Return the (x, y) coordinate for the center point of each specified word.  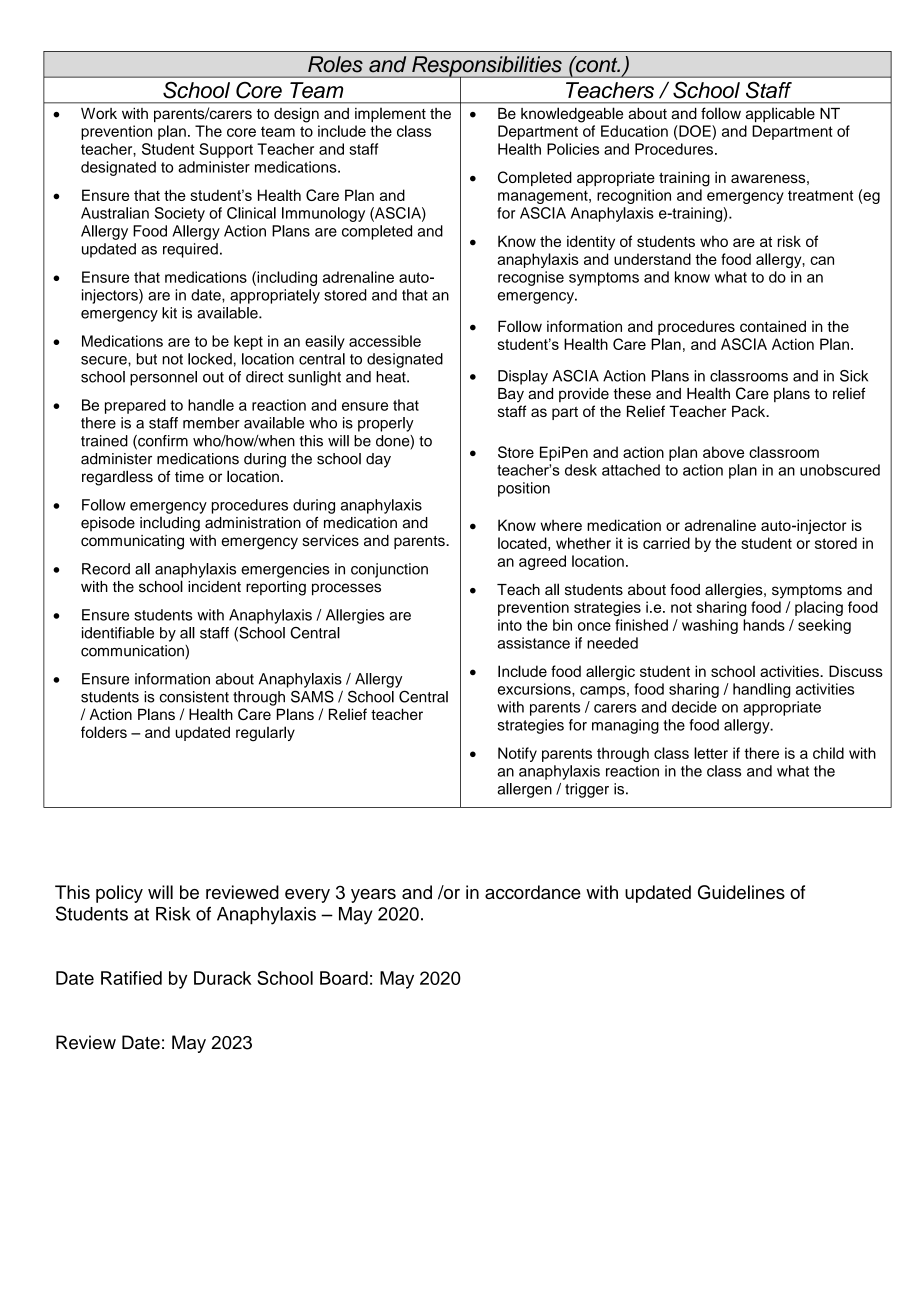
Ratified (131, 978)
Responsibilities (487, 67)
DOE (695, 131)
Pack (750, 411)
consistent (194, 697)
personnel (163, 378)
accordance (533, 892)
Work (99, 113)
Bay (511, 395)
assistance (533, 643)
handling (762, 690)
